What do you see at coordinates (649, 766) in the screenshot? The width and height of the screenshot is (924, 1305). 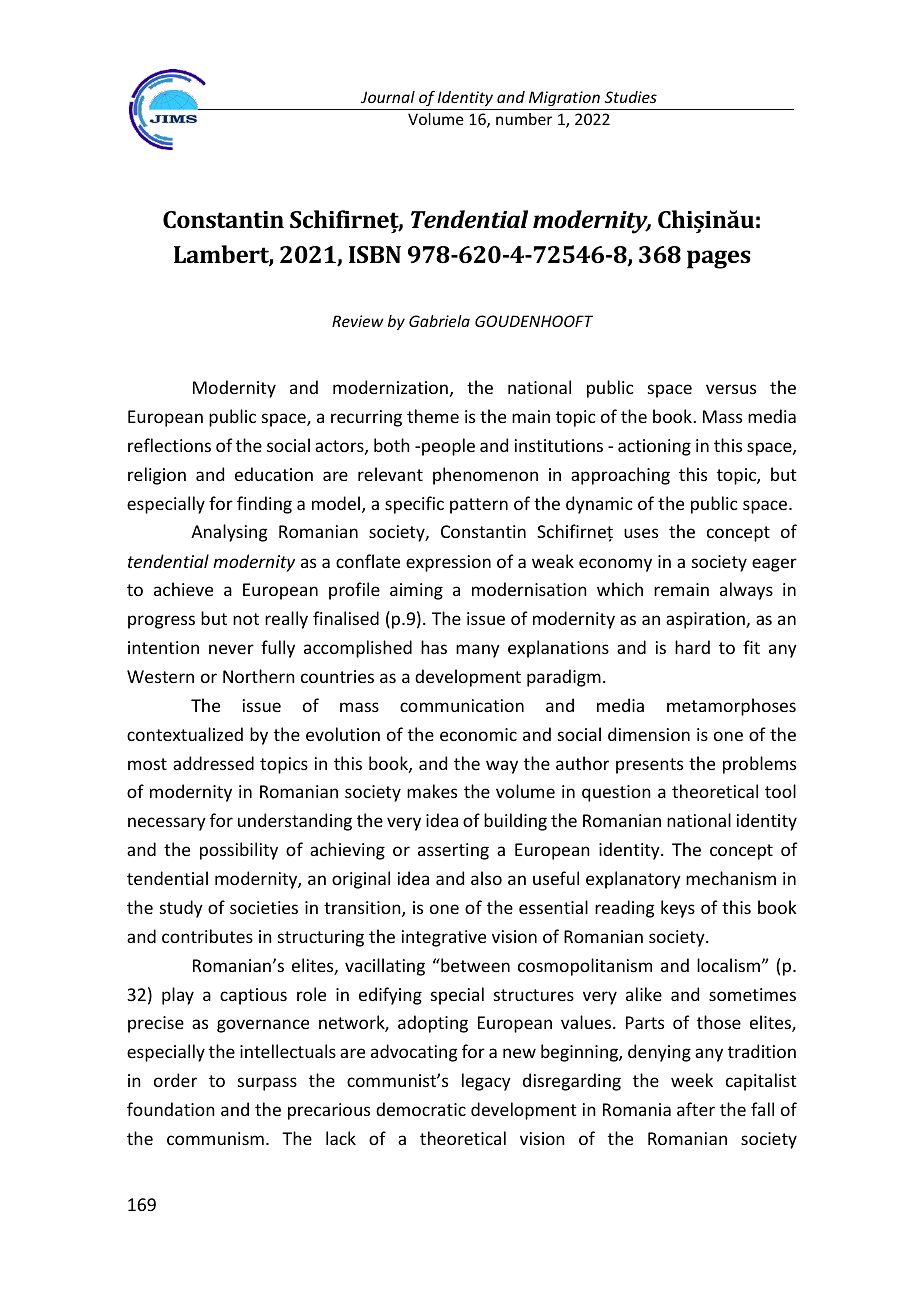 I see `presents` at bounding box center [649, 766].
